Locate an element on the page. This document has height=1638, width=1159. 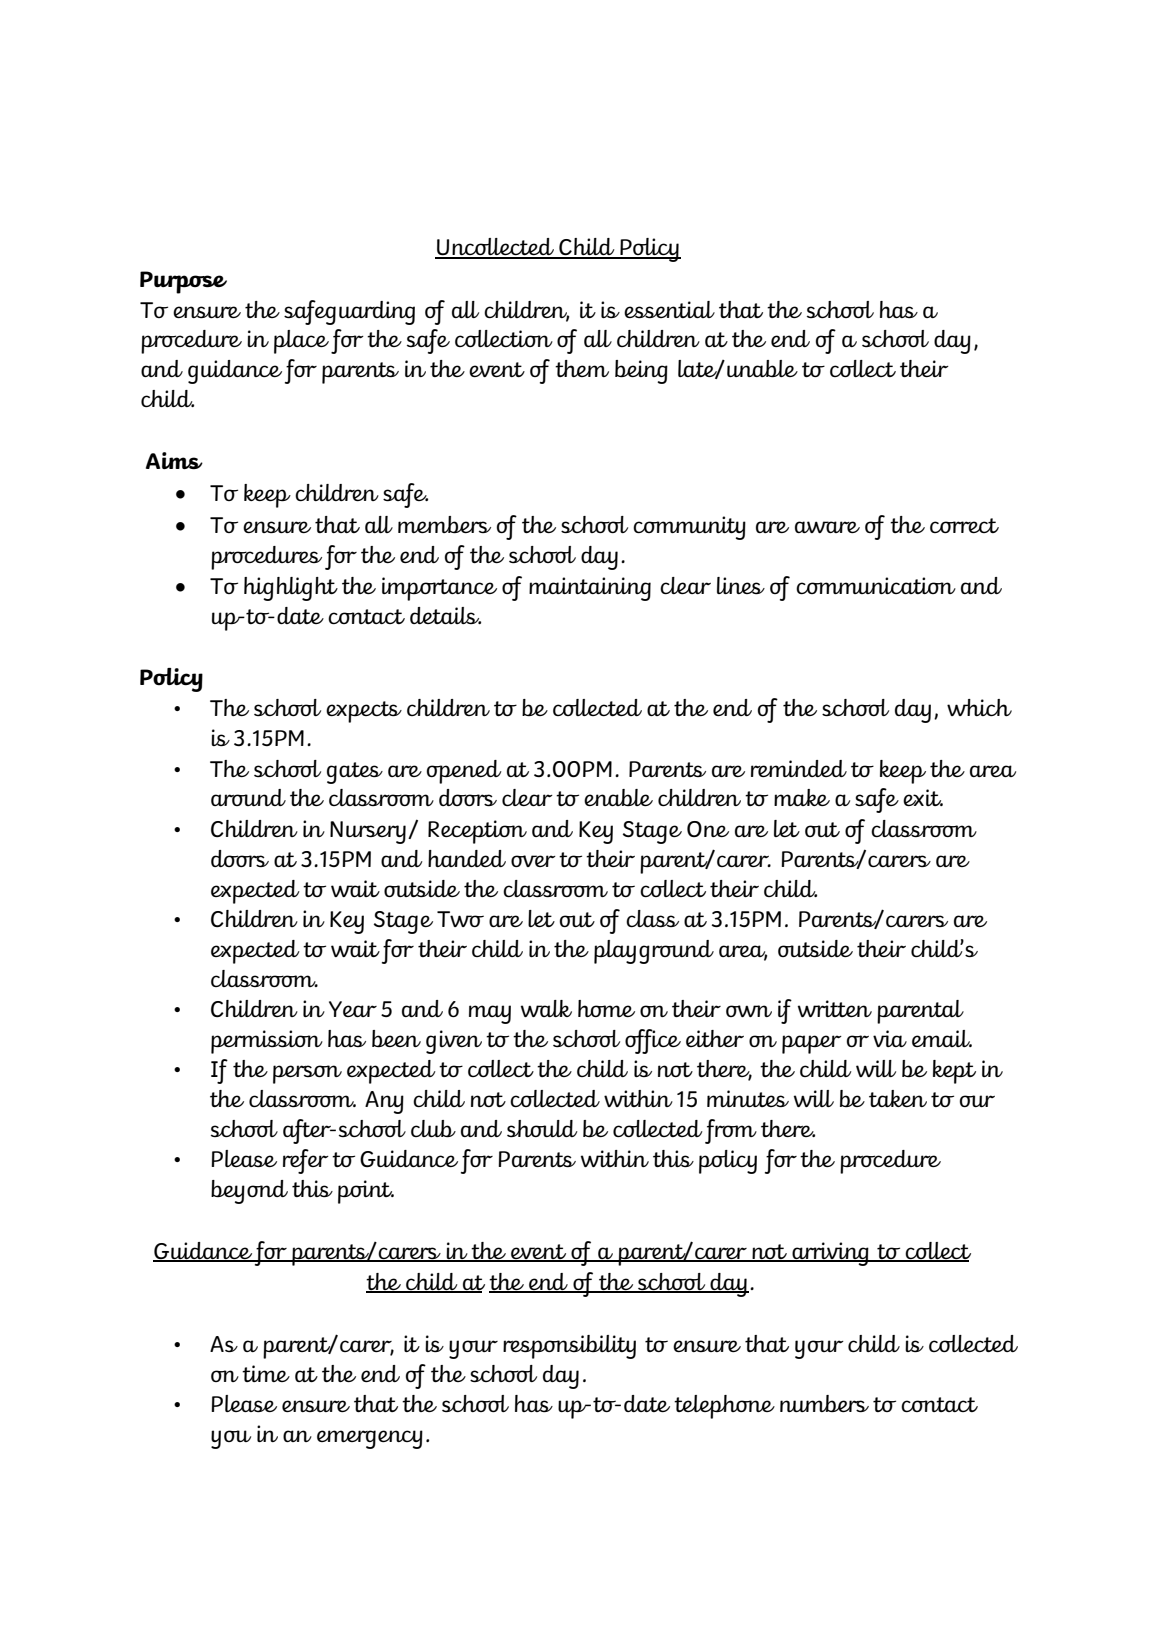
taken is located at coordinates (898, 1098).
